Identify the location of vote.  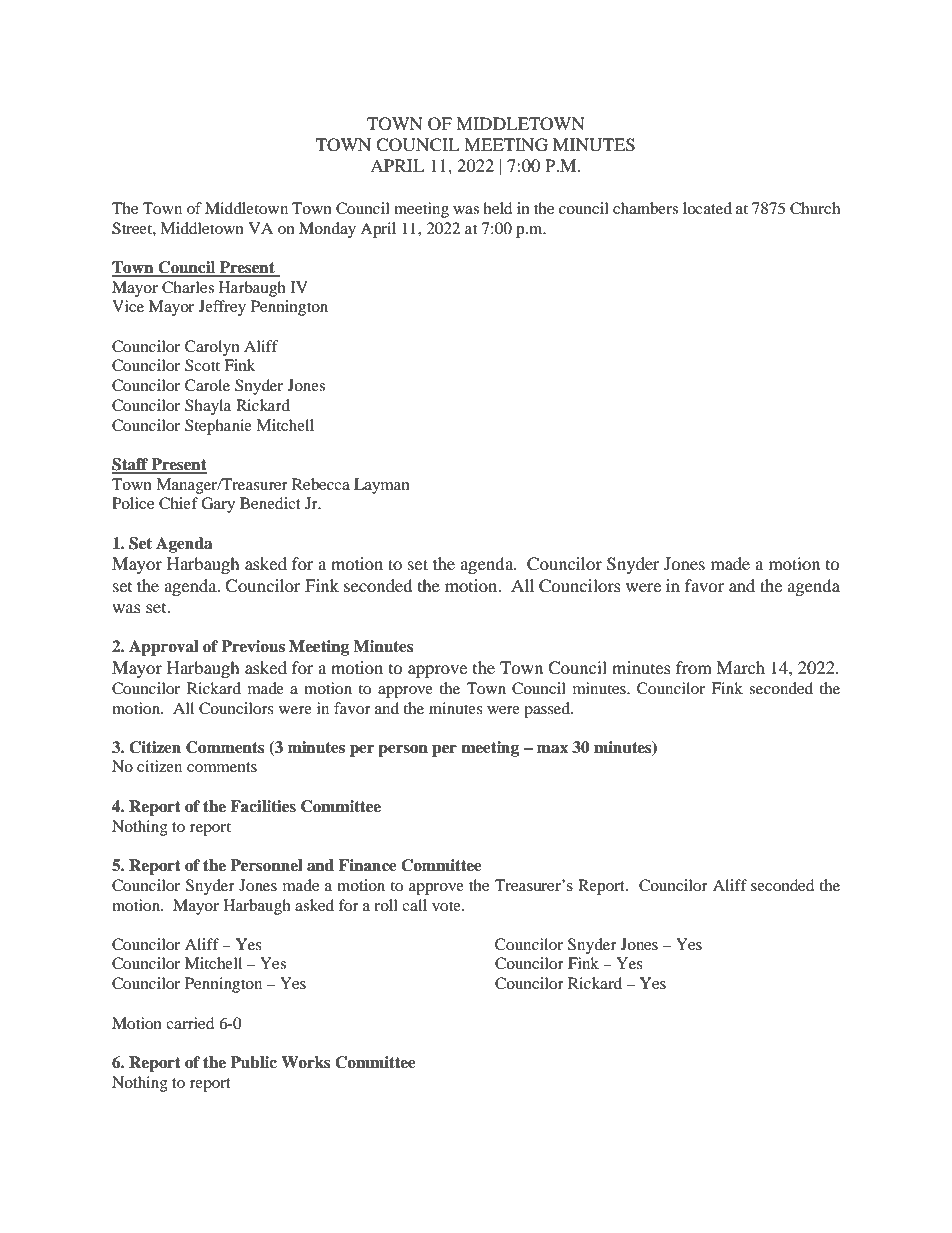
(447, 906).
